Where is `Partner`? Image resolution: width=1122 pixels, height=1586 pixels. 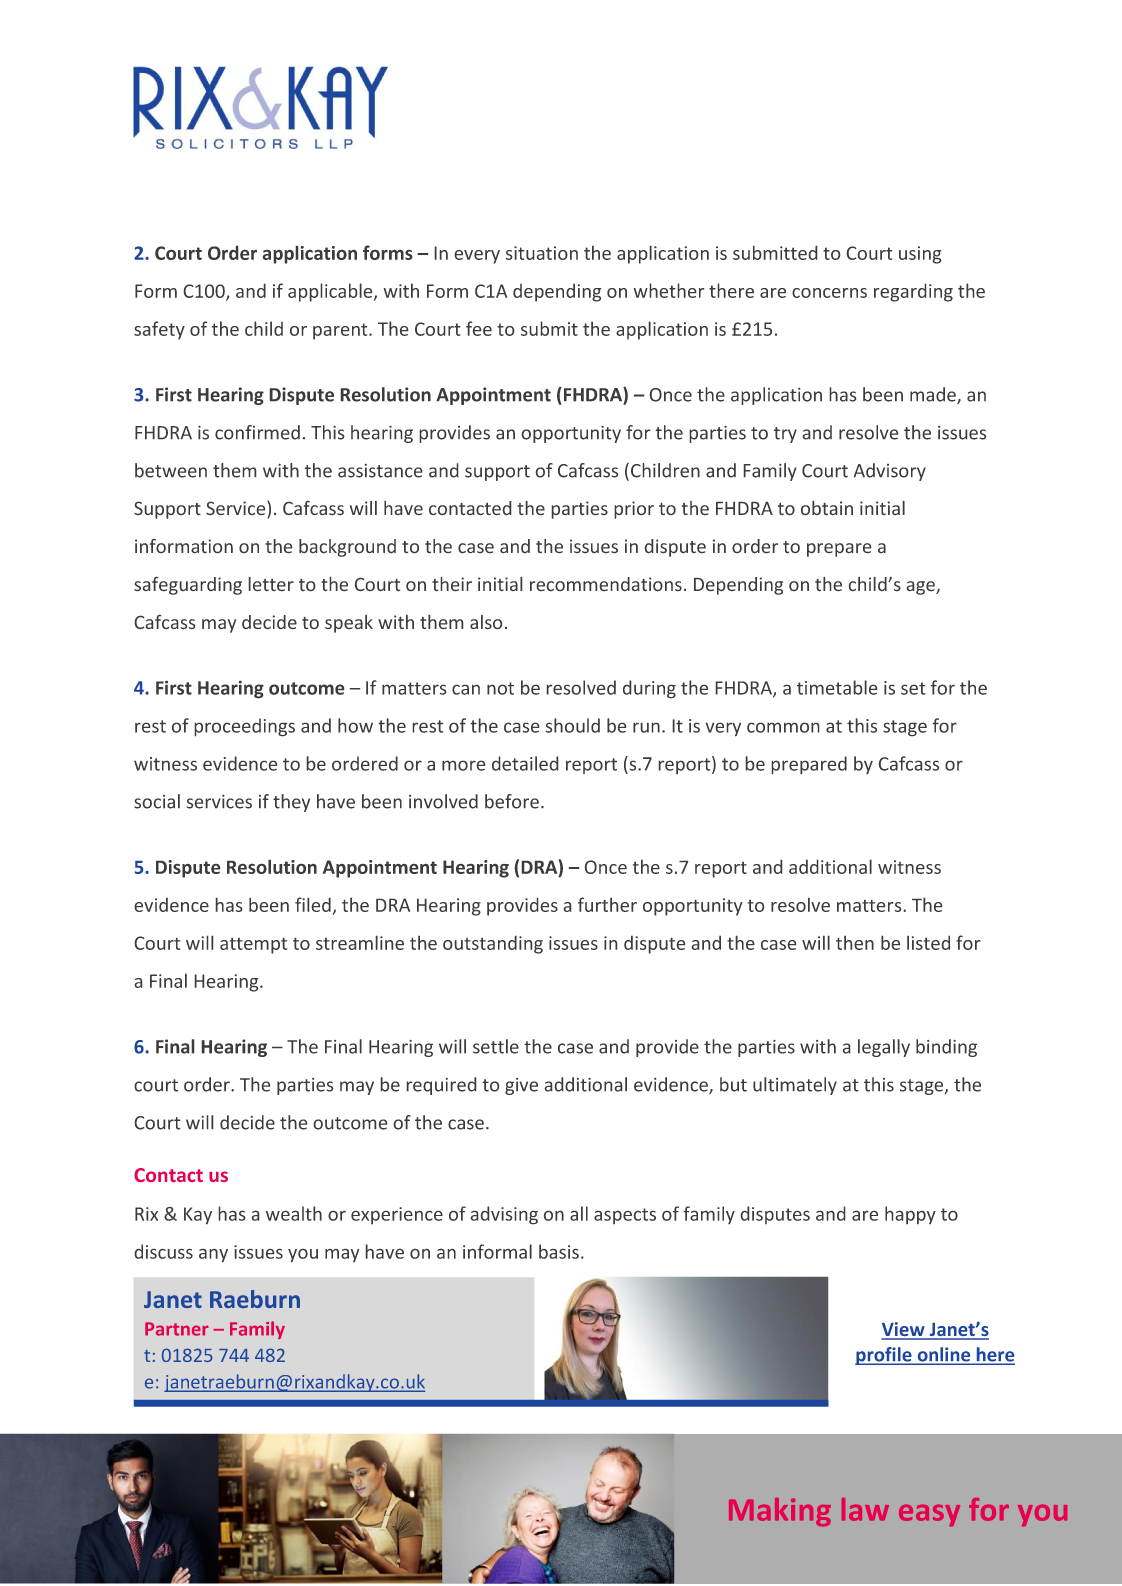 Partner is located at coordinates (177, 1329).
